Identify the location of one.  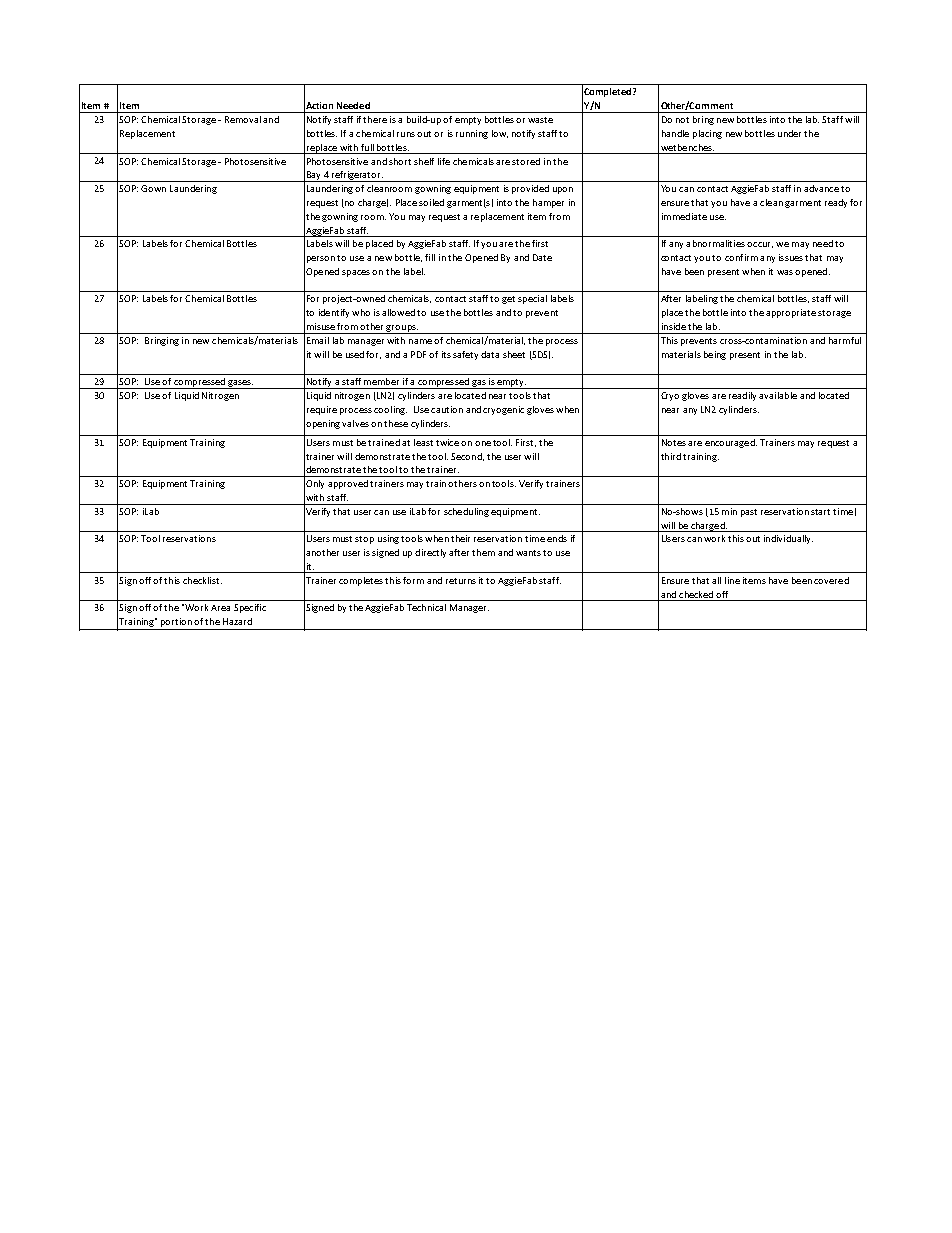
(483, 443).
